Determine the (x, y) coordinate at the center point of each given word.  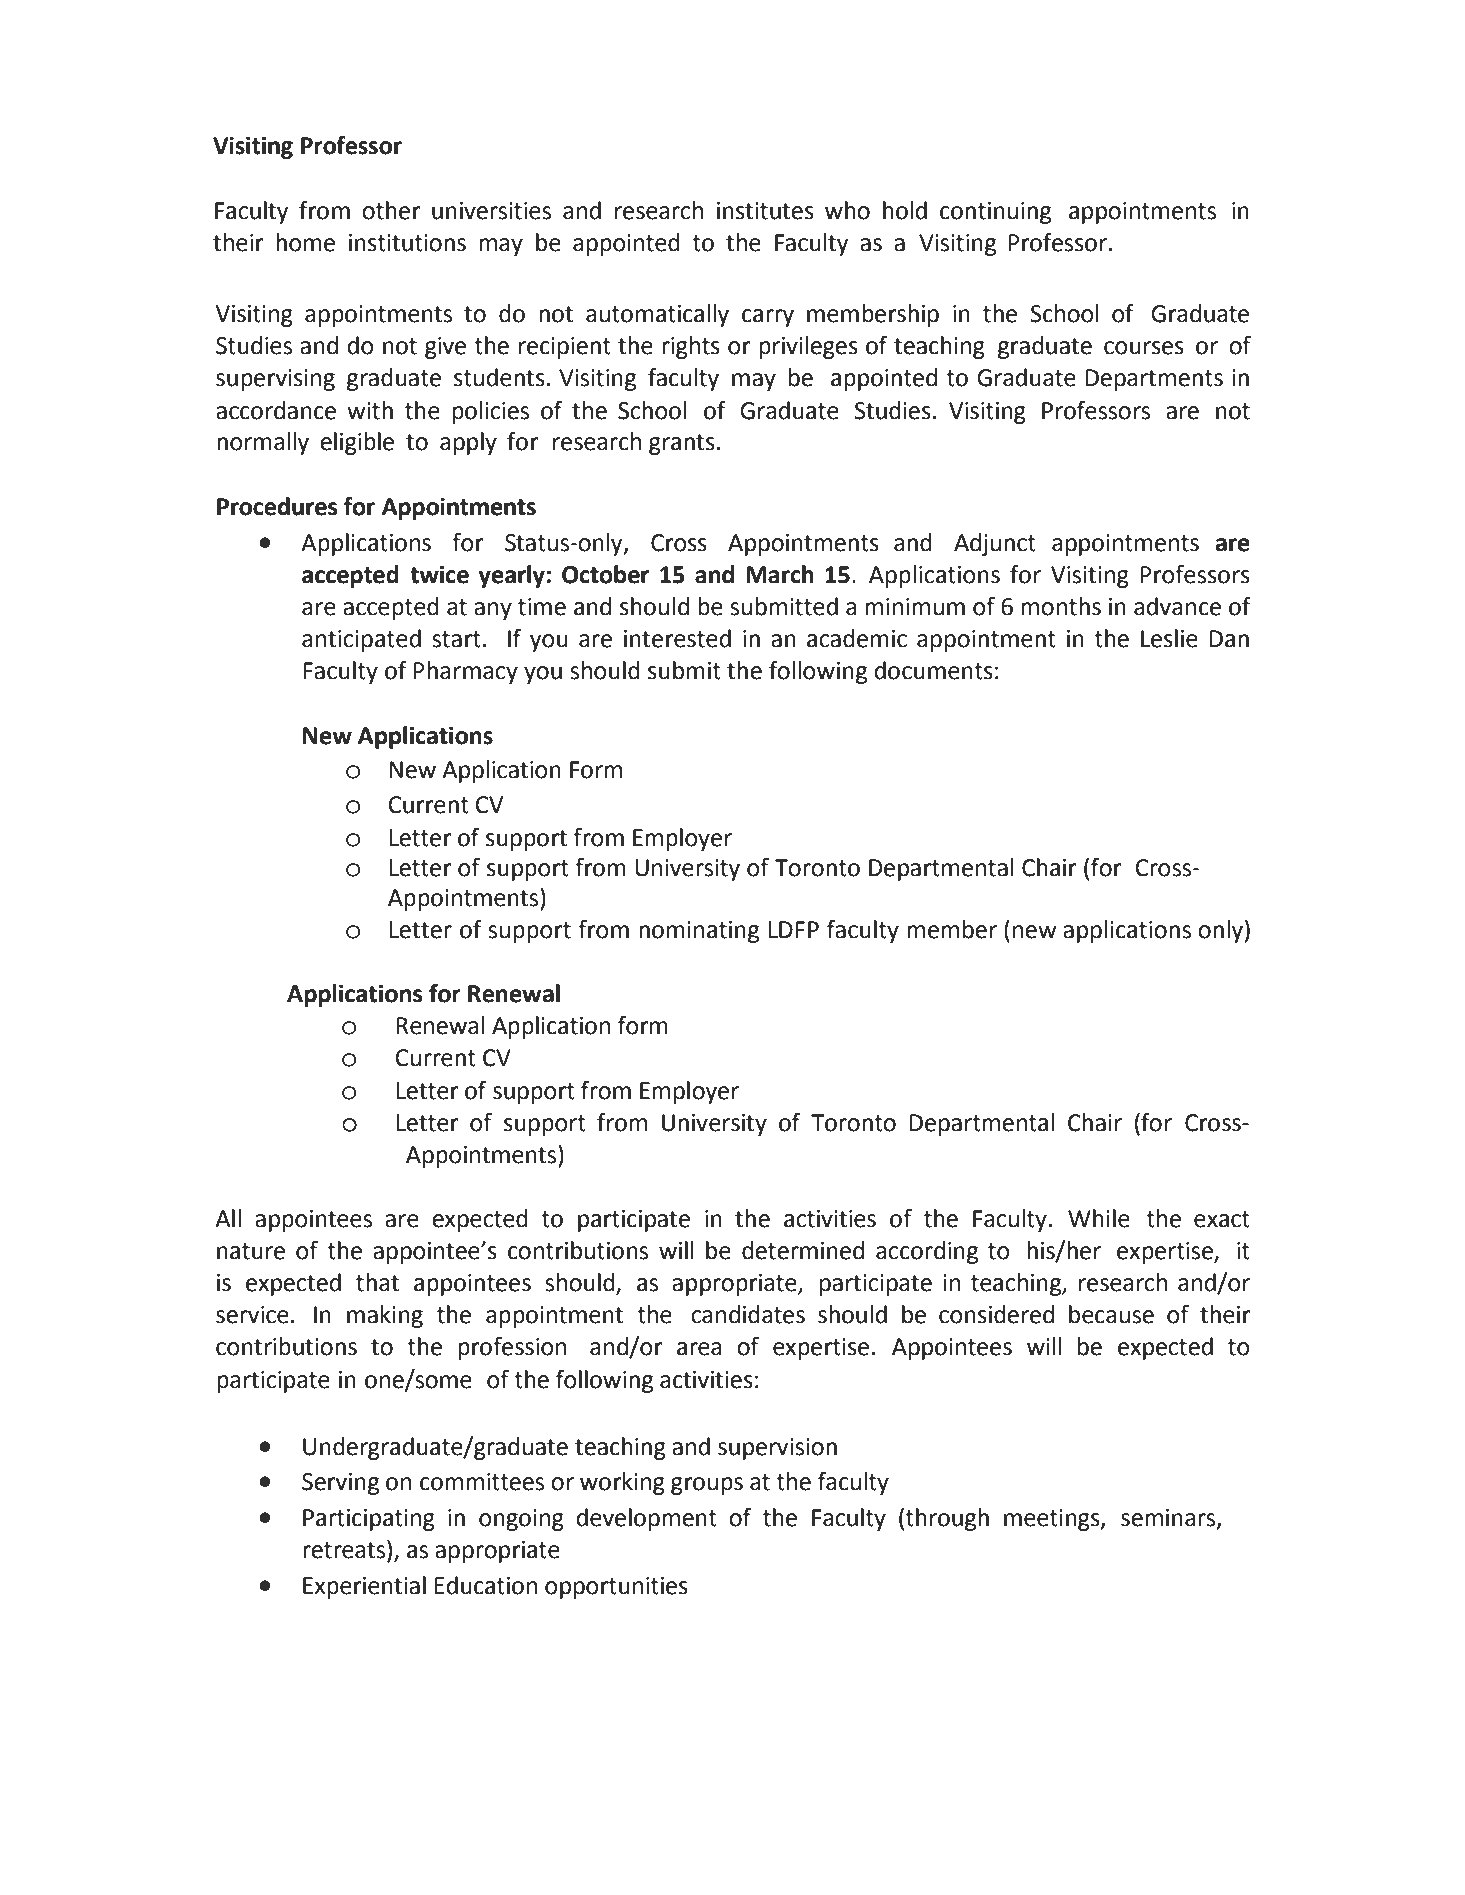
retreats (345, 1550)
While (1099, 1218)
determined (803, 1250)
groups (707, 1486)
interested (677, 638)
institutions (407, 243)
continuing (995, 213)
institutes (765, 211)
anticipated (361, 640)
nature (251, 1251)
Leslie (1169, 638)
